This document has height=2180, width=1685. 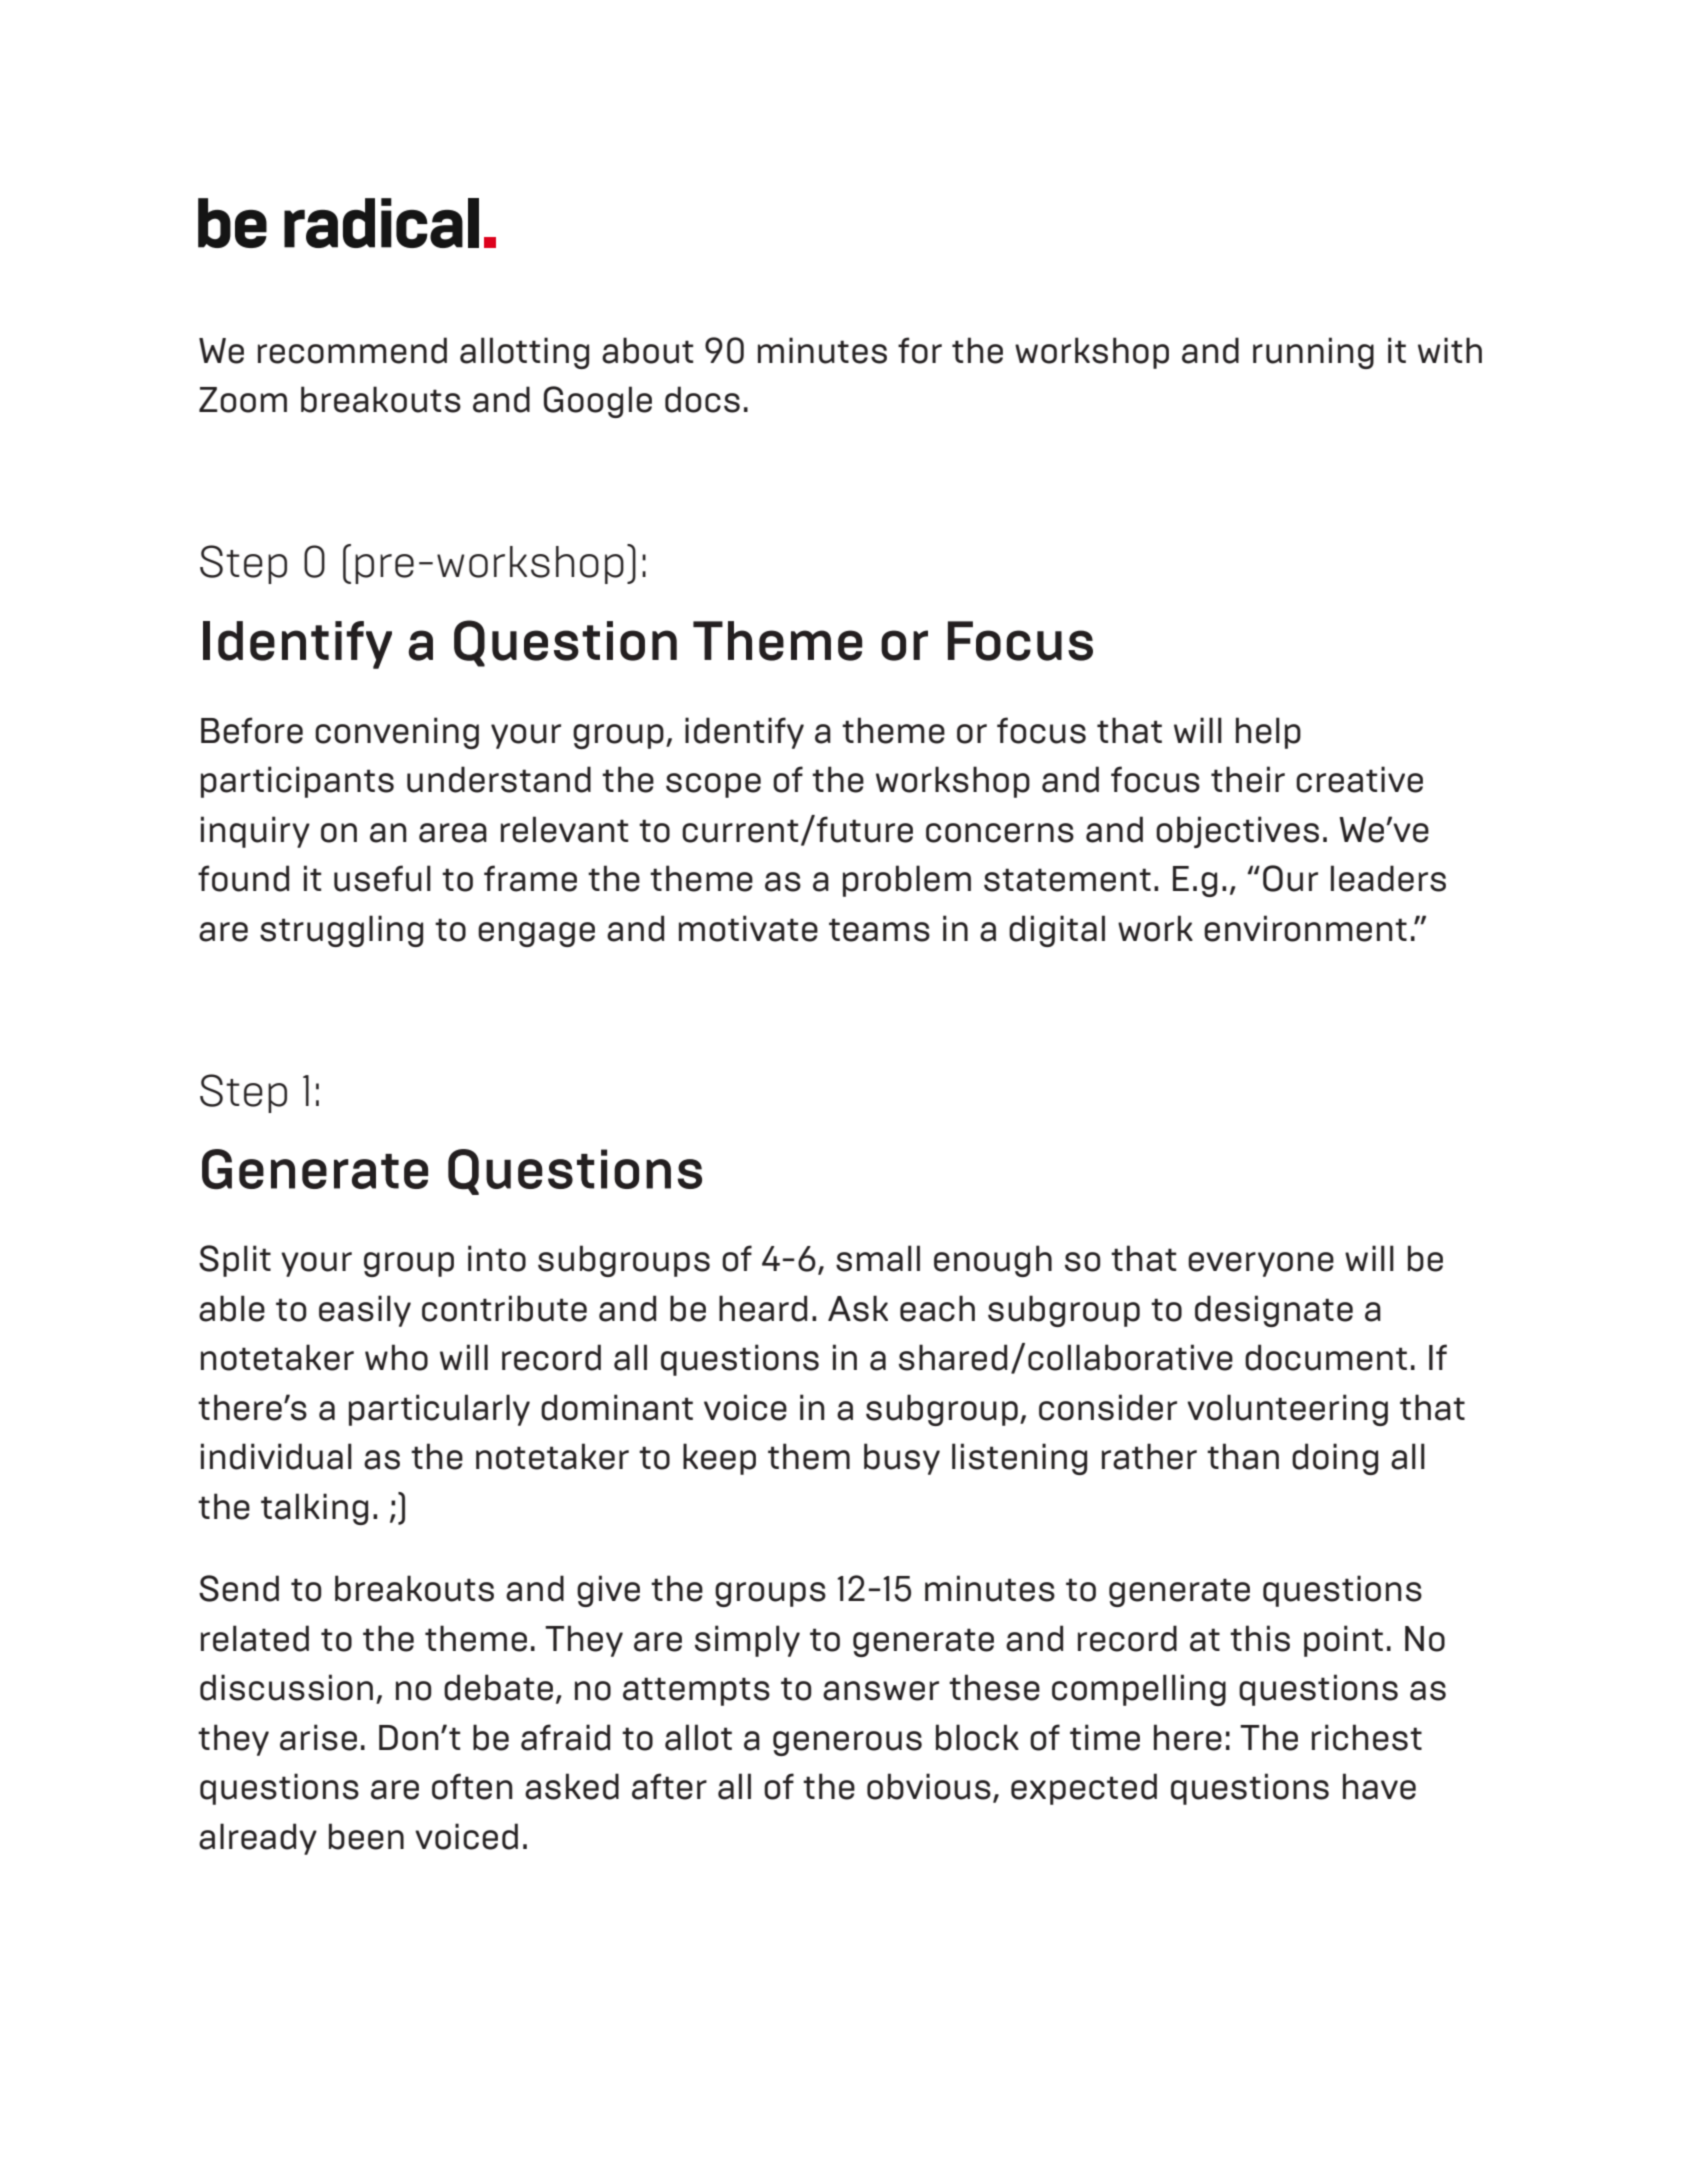 What do you see at coordinates (907, 881) in the document?
I see `problem` at bounding box center [907, 881].
